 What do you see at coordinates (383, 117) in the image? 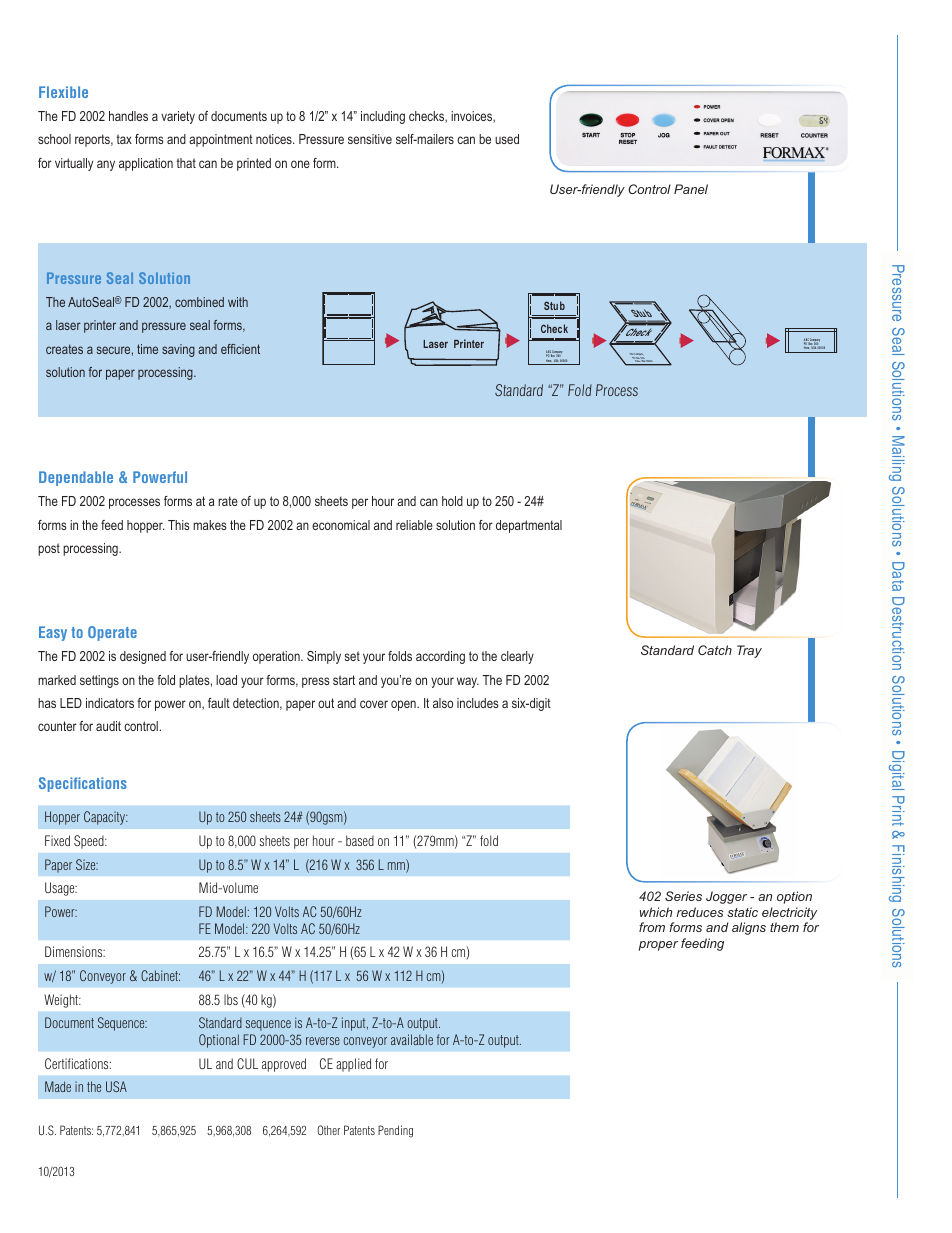
I see `including` at bounding box center [383, 117].
